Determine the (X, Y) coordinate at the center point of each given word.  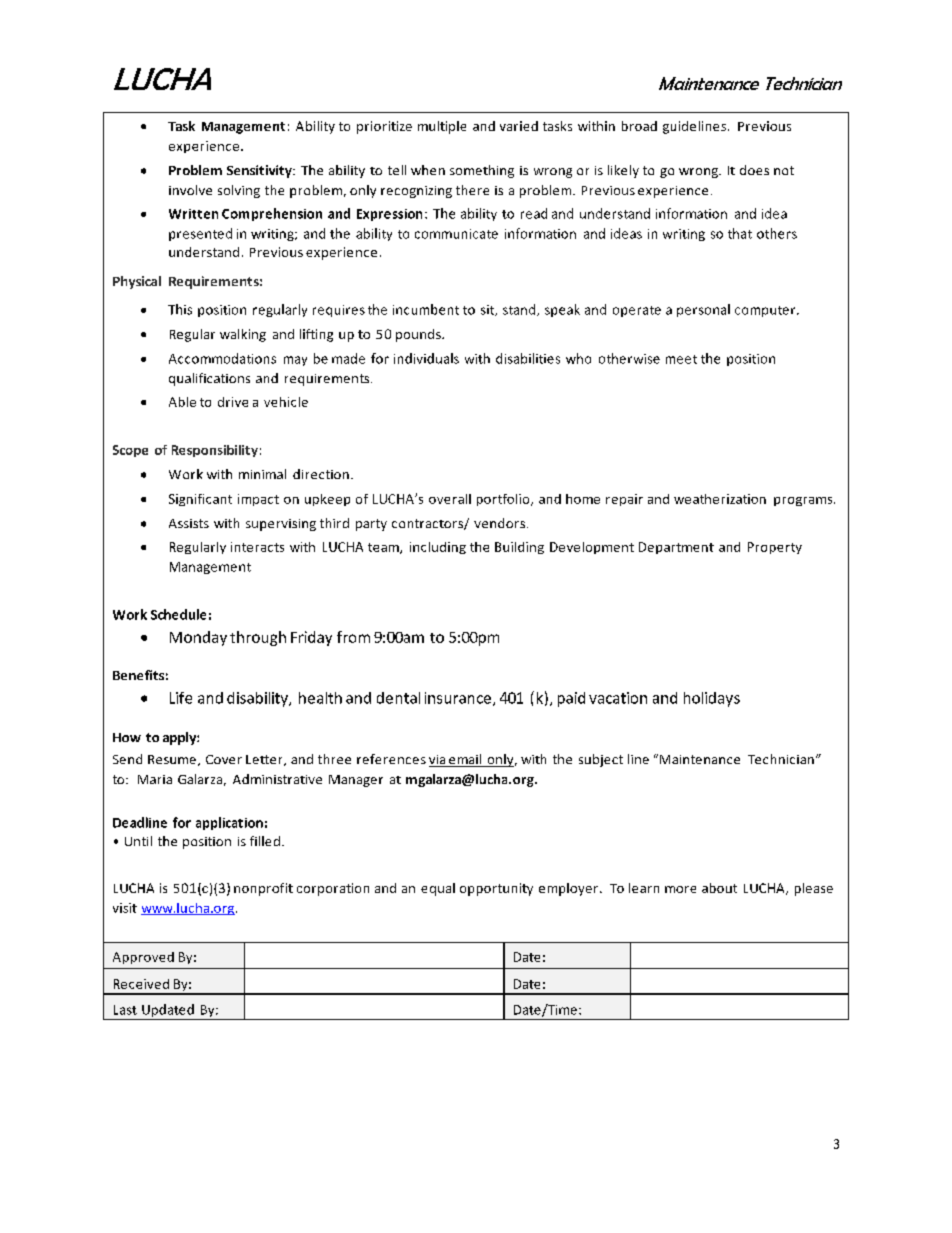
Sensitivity (260, 171)
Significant (200, 500)
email (465, 760)
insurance (458, 698)
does (754, 170)
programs (804, 501)
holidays (712, 699)
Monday (198, 638)
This (180, 309)
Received (141, 984)
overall (450, 499)
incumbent (426, 309)
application (229, 823)
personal (703, 310)
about (719, 888)
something (482, 171)
